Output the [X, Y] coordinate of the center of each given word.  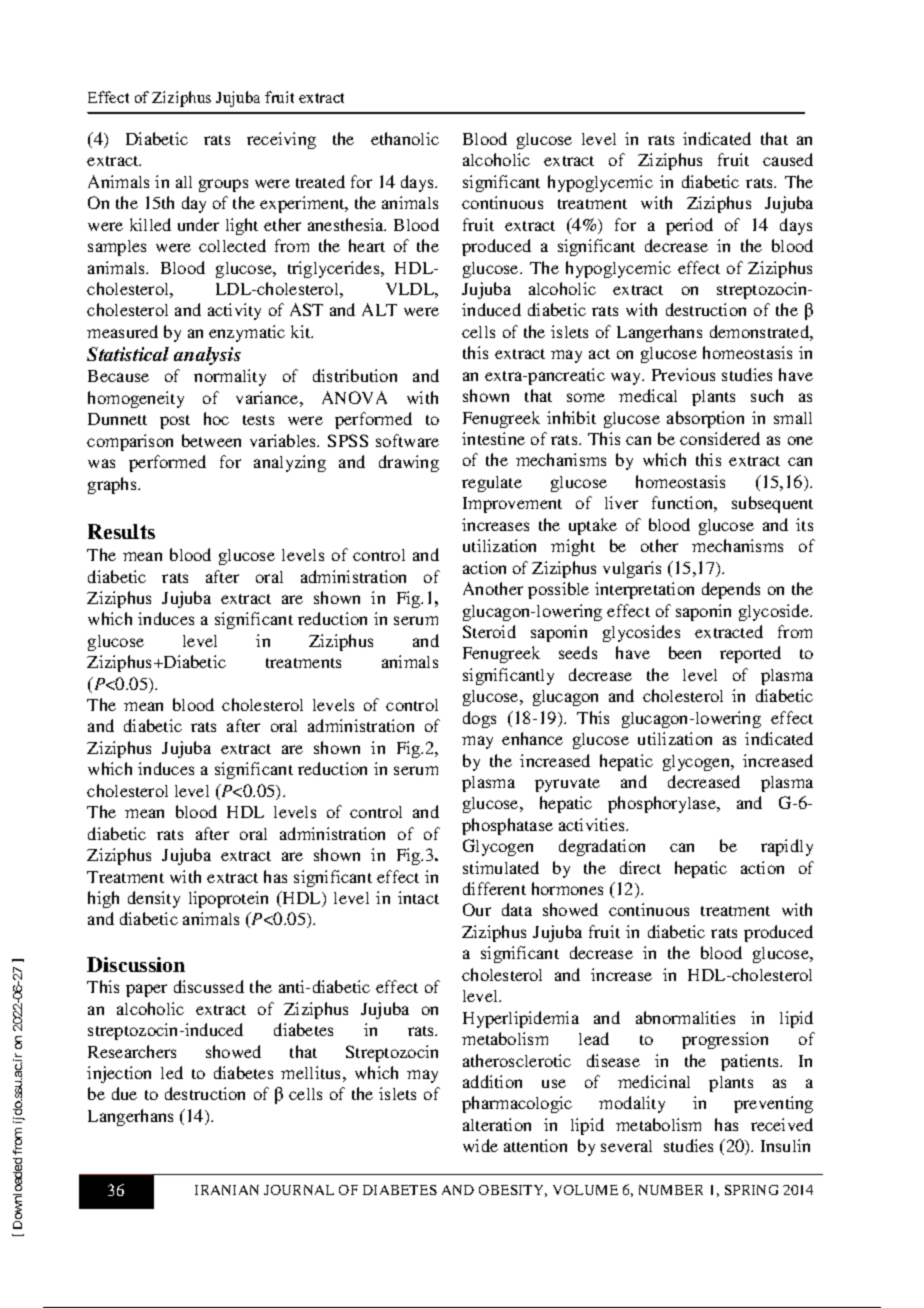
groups [223, 185]
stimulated [501, 867]
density [154, 899]
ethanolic [405, 138]
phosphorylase [663, 804]
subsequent [772, 504]
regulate [492, 484]
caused [788, 159]
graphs [113, 485]
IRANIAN [227, 1190]
